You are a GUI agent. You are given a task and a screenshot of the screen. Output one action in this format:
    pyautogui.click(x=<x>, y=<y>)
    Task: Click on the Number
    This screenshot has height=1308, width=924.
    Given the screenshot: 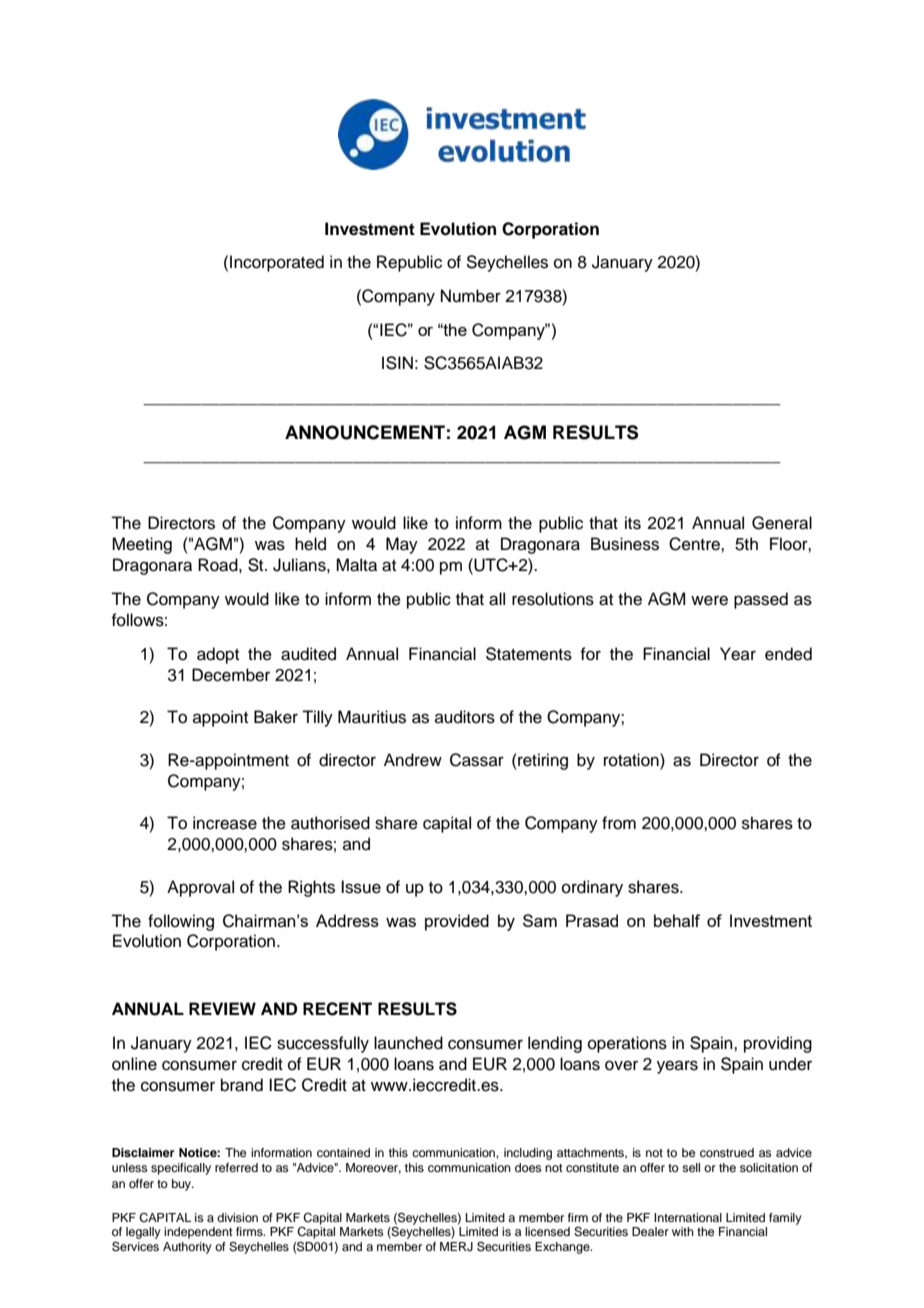 What is the action you would take?
    pyautogui.click(x=471, y=296)
